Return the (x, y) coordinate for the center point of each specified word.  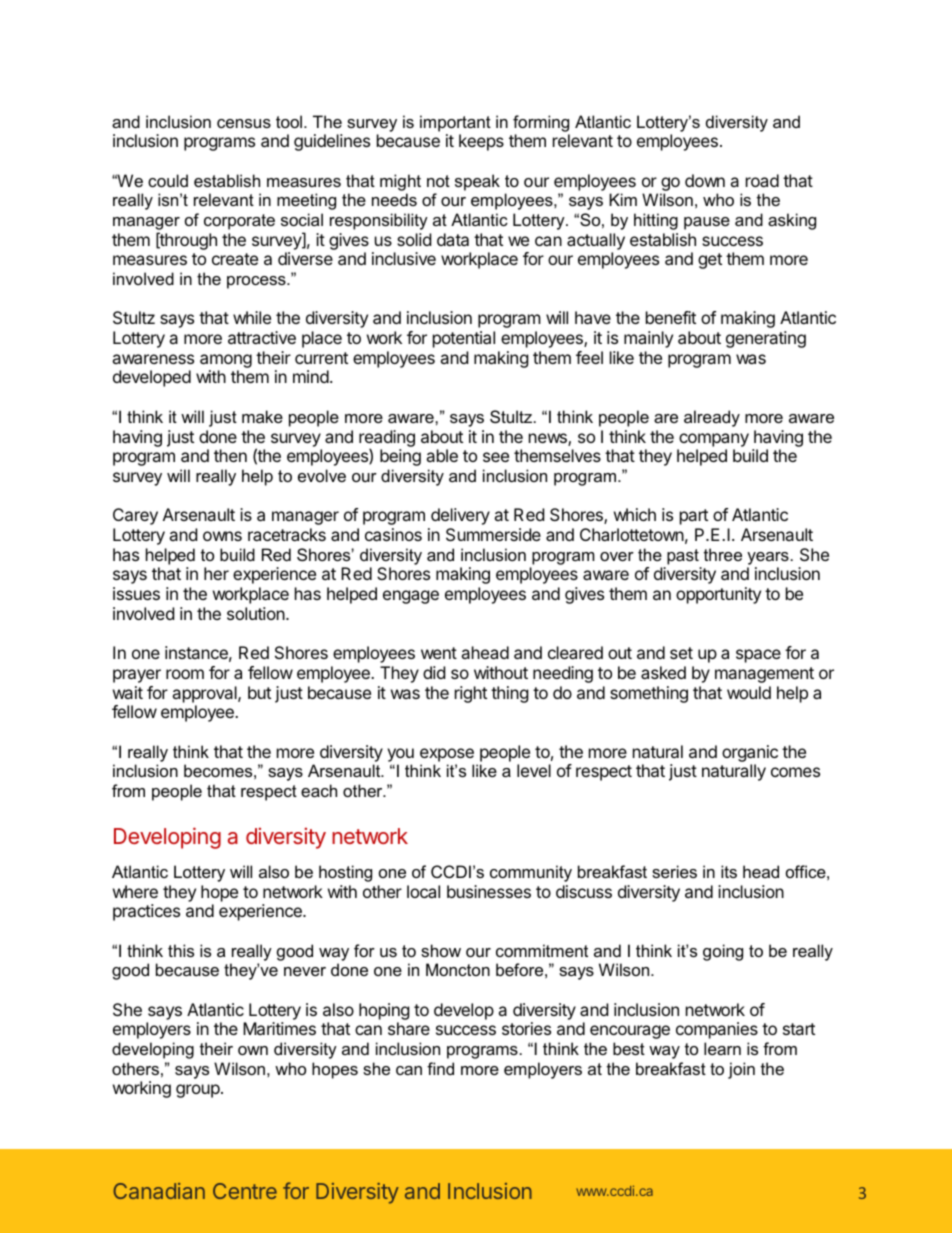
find (440, 1068)
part (694, 517)
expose (447, 755)
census (244, 123)
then (230, 455)
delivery (460, 516)
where (135, 891)
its (729, 871)
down (705, 180)
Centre (245, 1191)
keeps (481, 142)
